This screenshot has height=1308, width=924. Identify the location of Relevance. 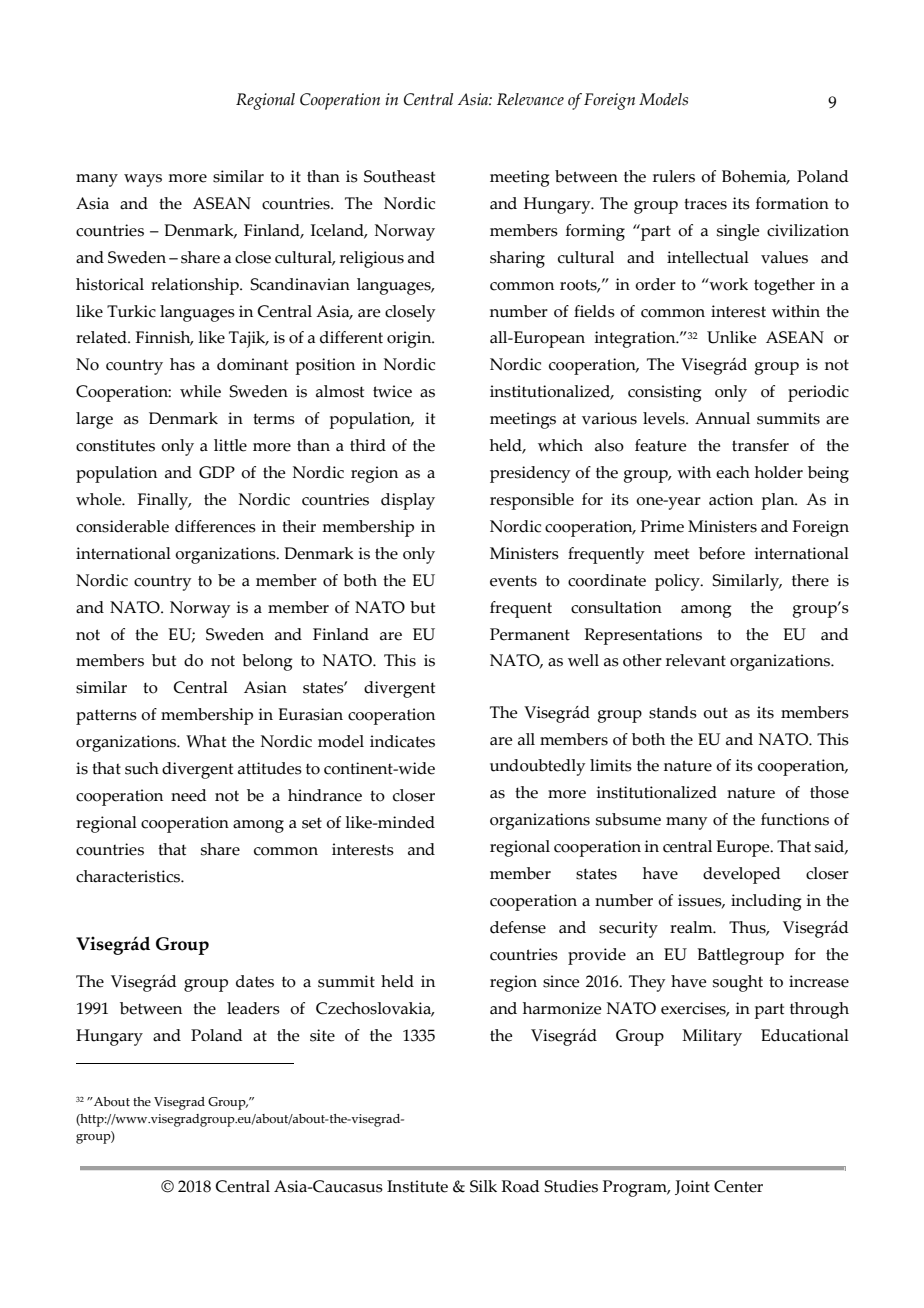
(530, 99).
